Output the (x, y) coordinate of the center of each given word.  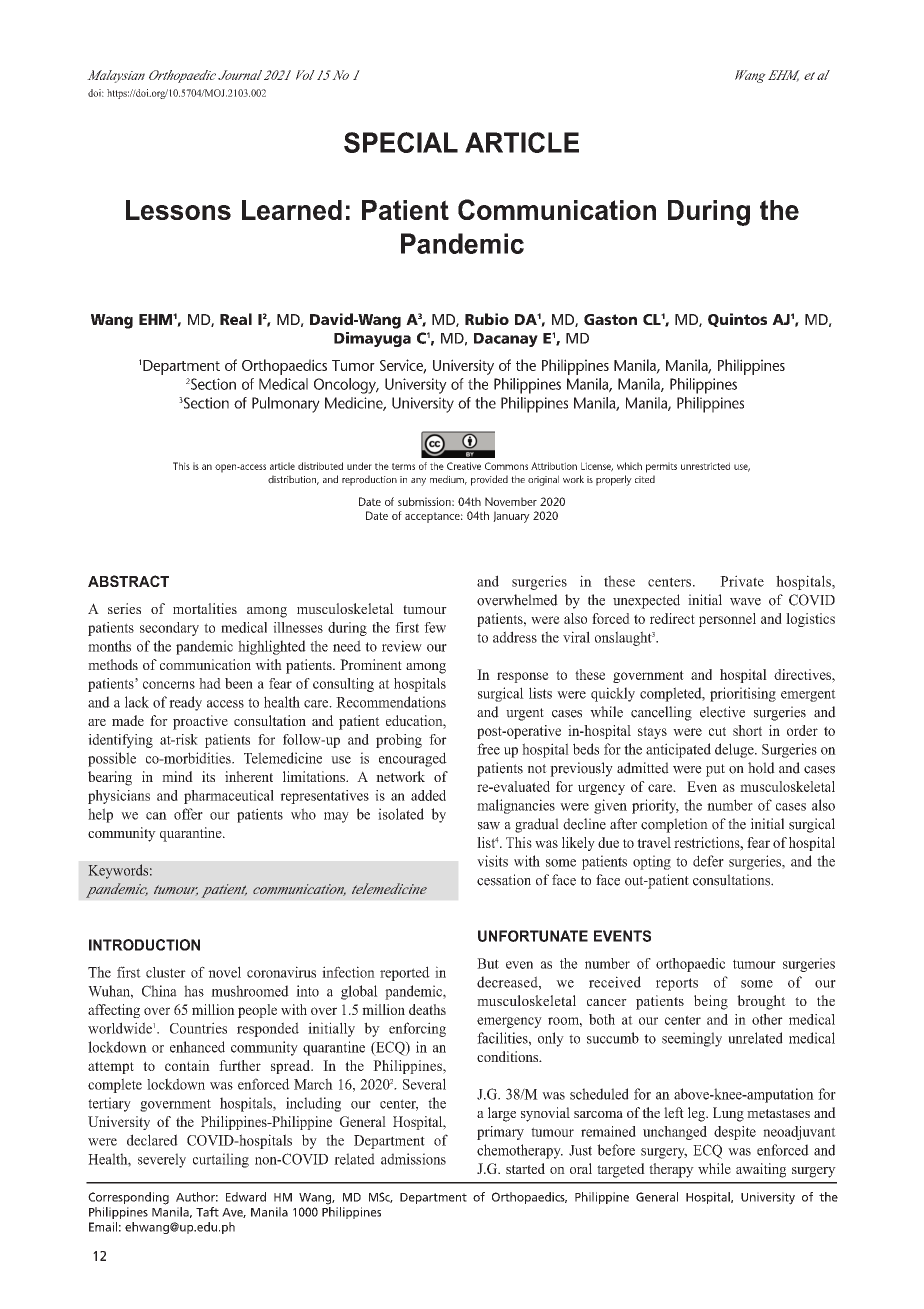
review (402, 646)
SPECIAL (401, 142)
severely (162, 1160)
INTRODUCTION (144, 945)
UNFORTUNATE (533, 936)
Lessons (178, 210)
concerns (169, 685)
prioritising (743, 694)
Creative (464, 466)
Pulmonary (286, 405)
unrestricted (705, 466)
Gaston (610, 319)
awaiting (761, 1170)
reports (677, 984)
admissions (413, 1159)
